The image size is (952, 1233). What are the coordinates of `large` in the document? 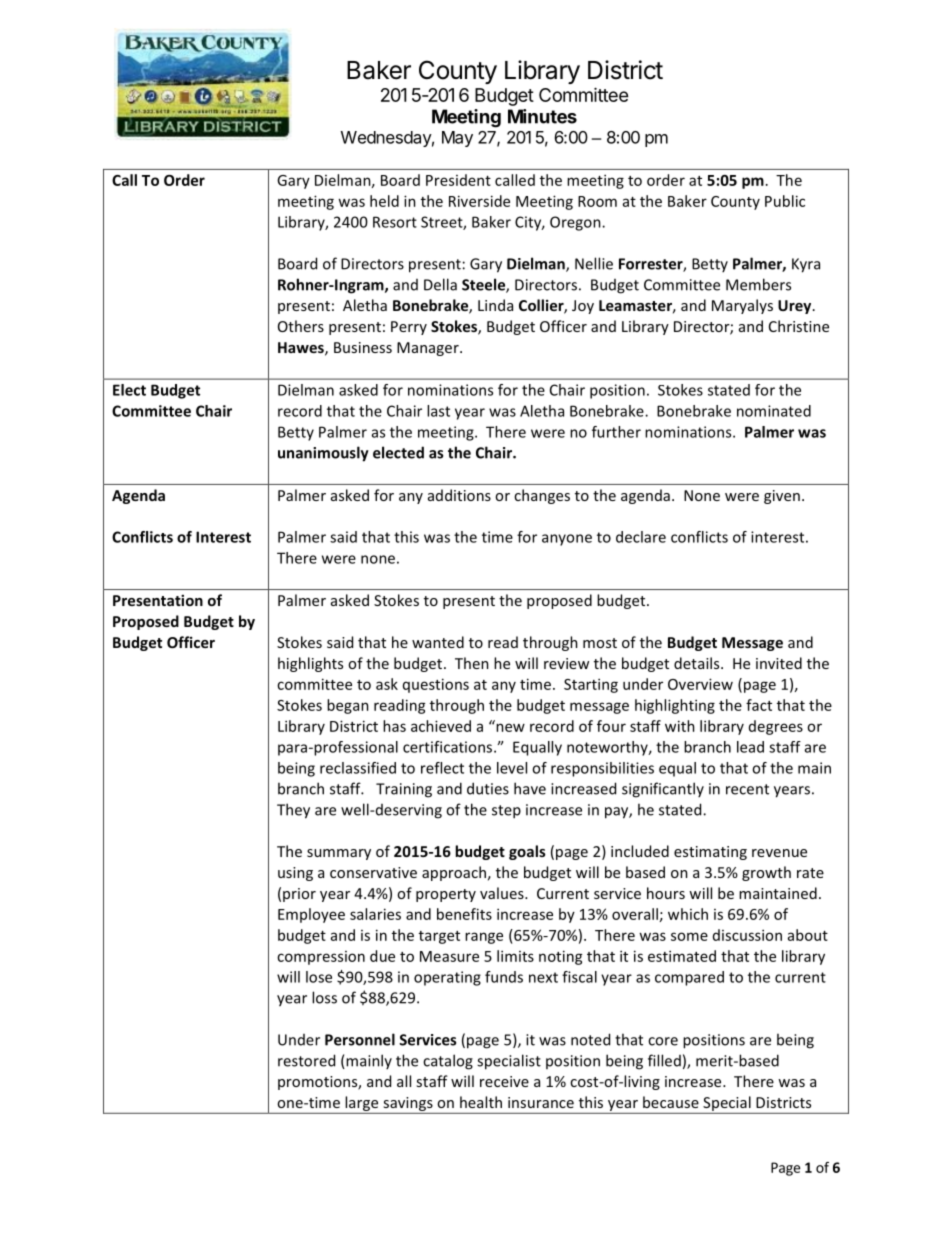 It's located at (361, 1103).
